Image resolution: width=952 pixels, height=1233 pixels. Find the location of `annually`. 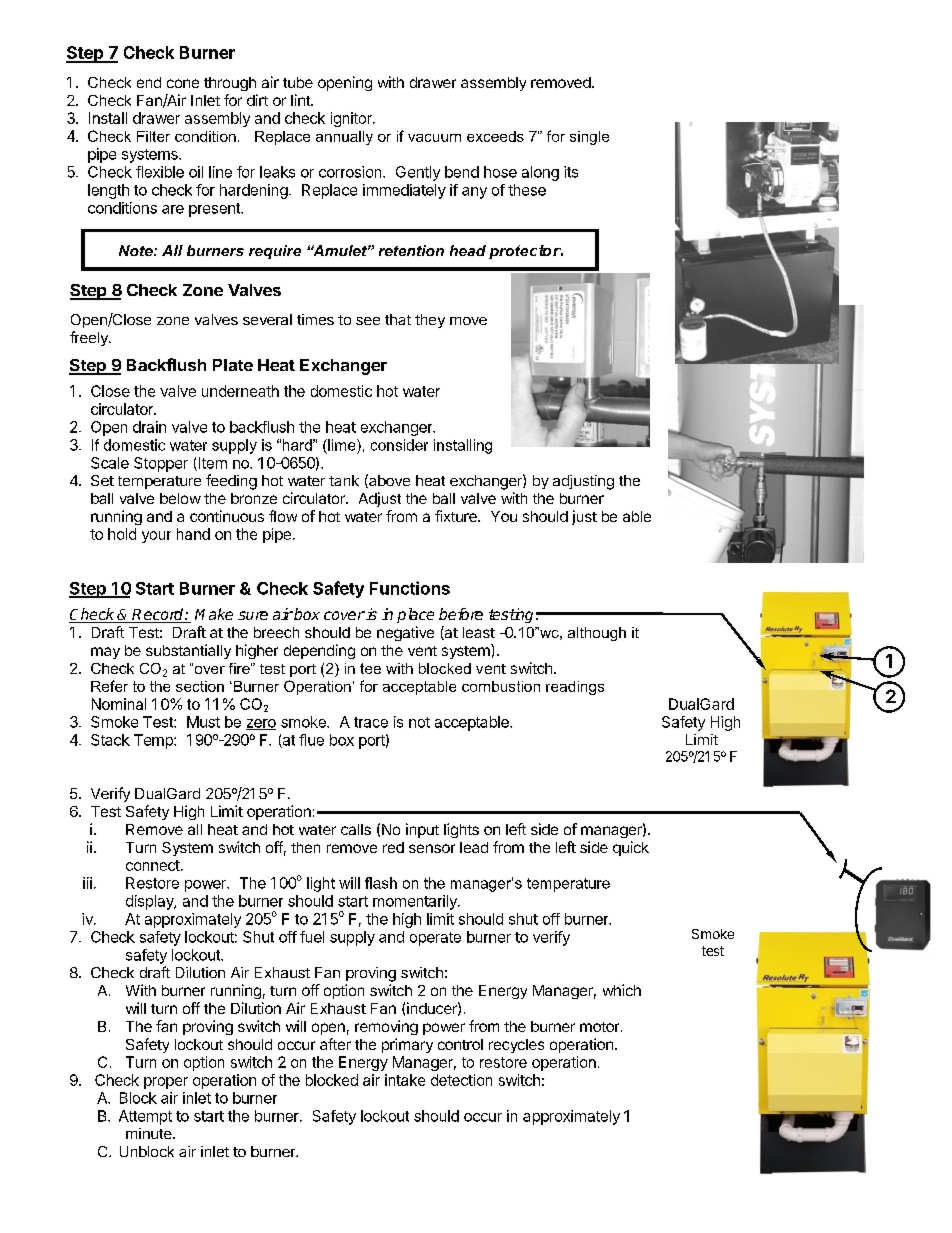

annually is located at coordinates (344, 138).
